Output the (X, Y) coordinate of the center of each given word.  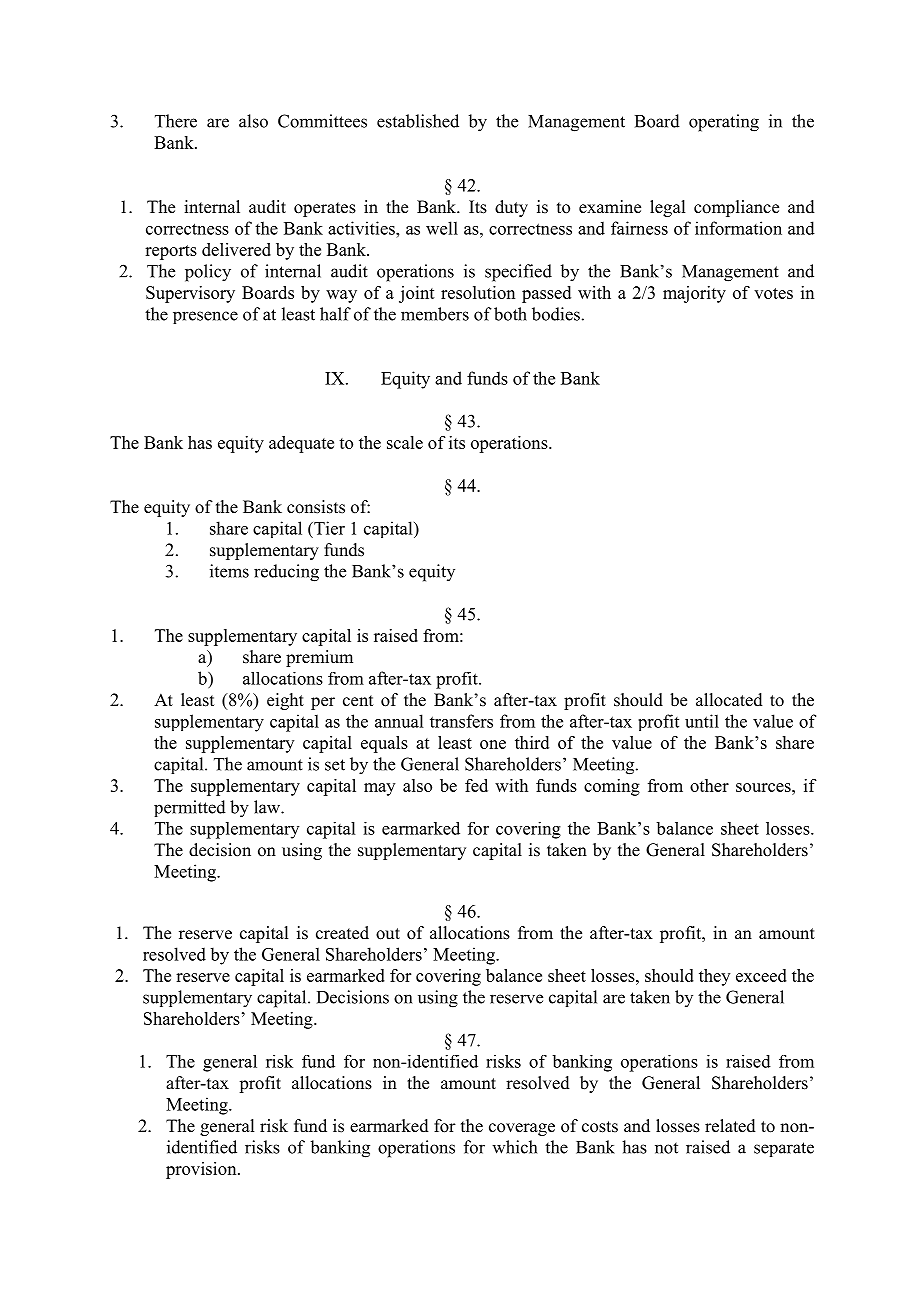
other (709, 785)
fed (476, 785)
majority (694, 294)
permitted (190, 808)
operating (724, 123)
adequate (301, 444)
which (514, 1147)
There (176, 121)
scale (405, 442)
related (730, 1126)
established (418, 121)
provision (202, 1170)
